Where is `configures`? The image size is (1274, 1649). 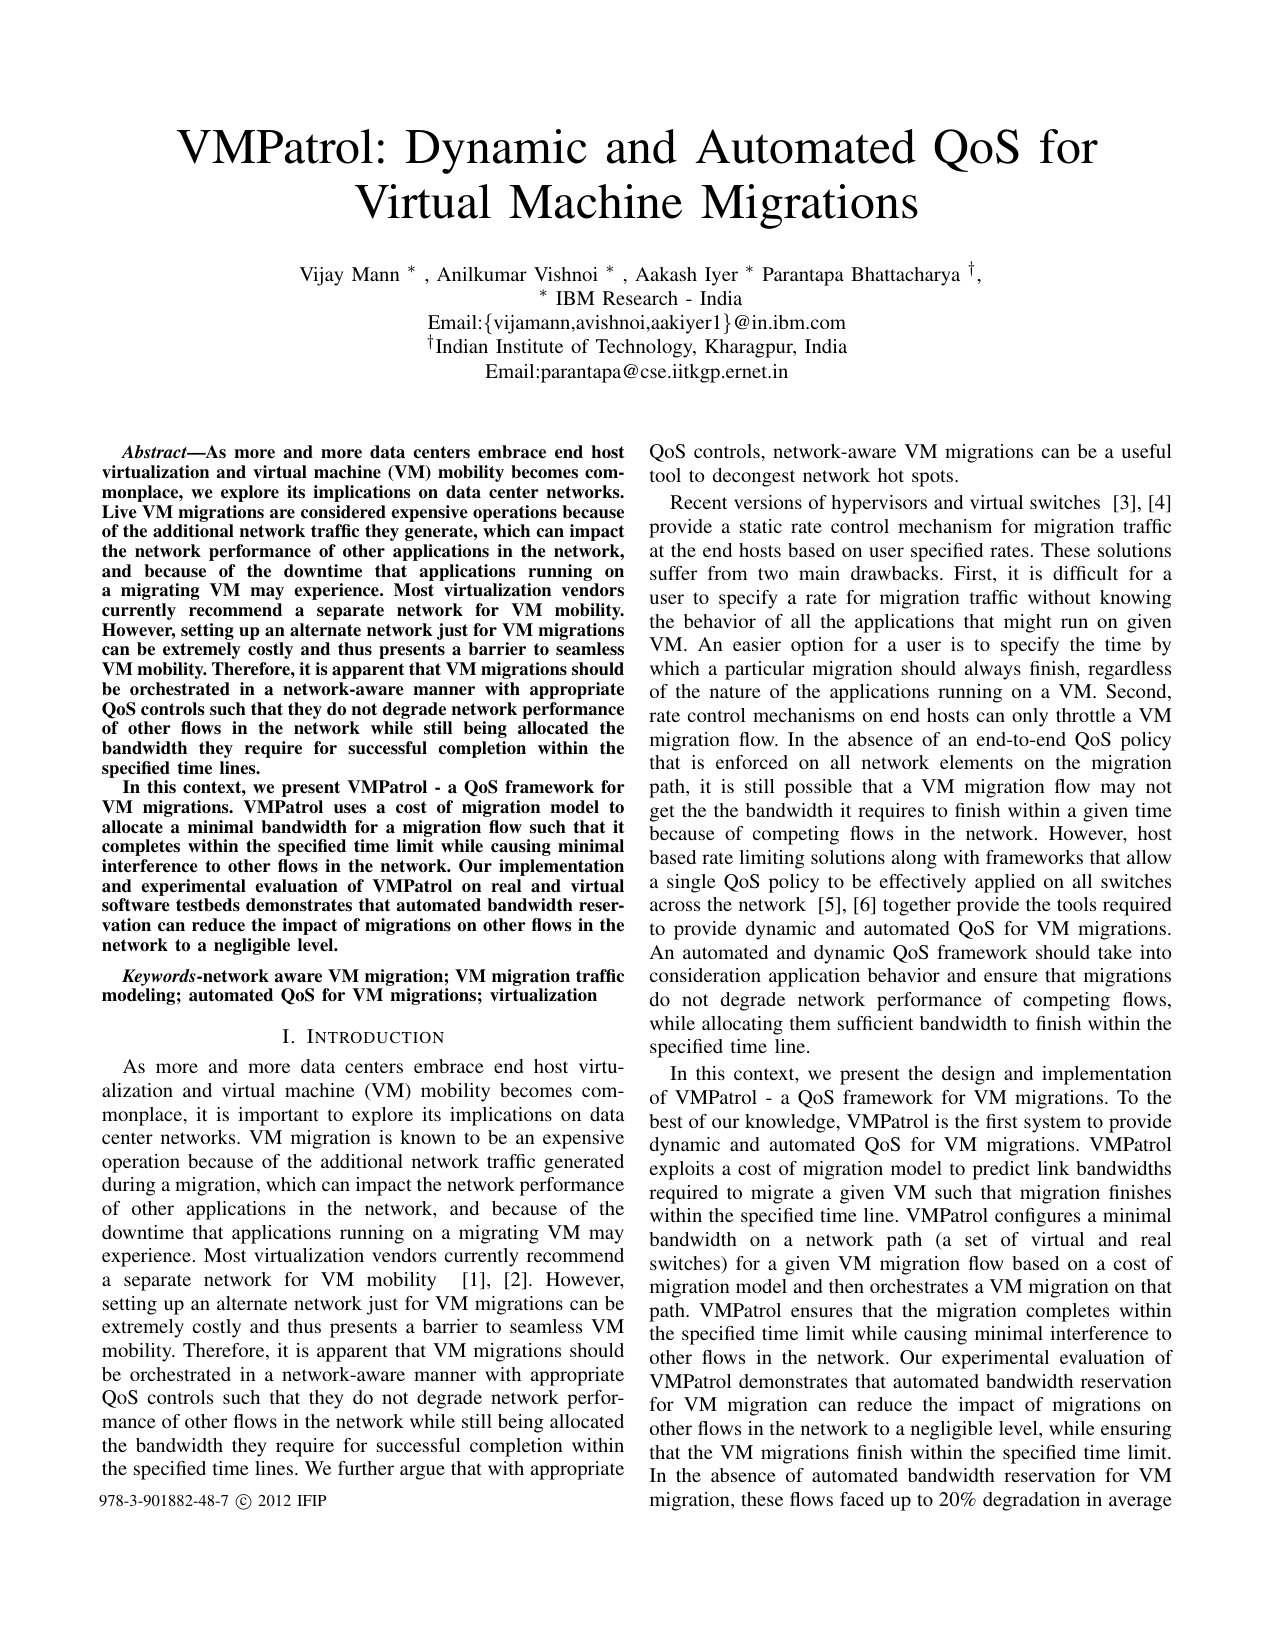 configures is located at coordinates (1037, 1217).
